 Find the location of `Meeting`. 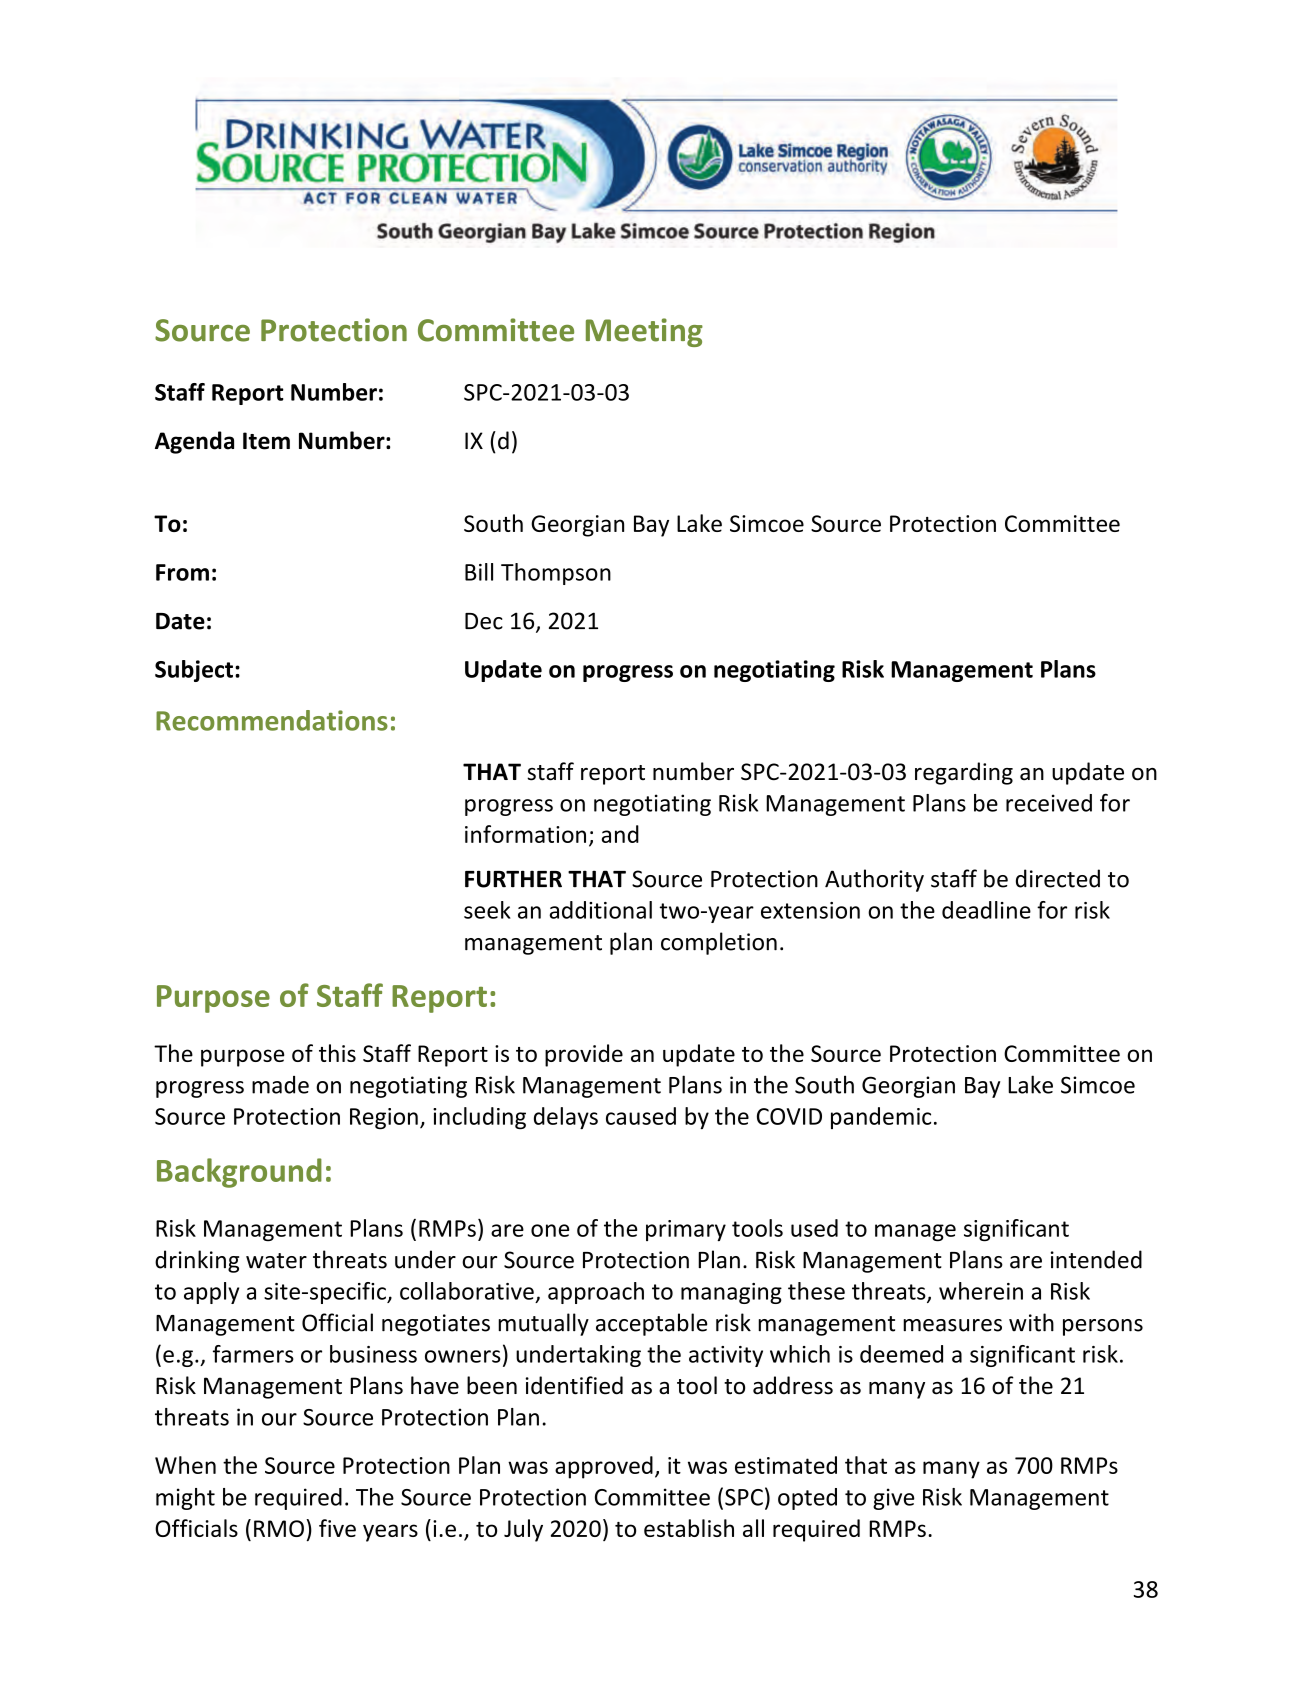

Meeting is located at coordinates (644, 332).
